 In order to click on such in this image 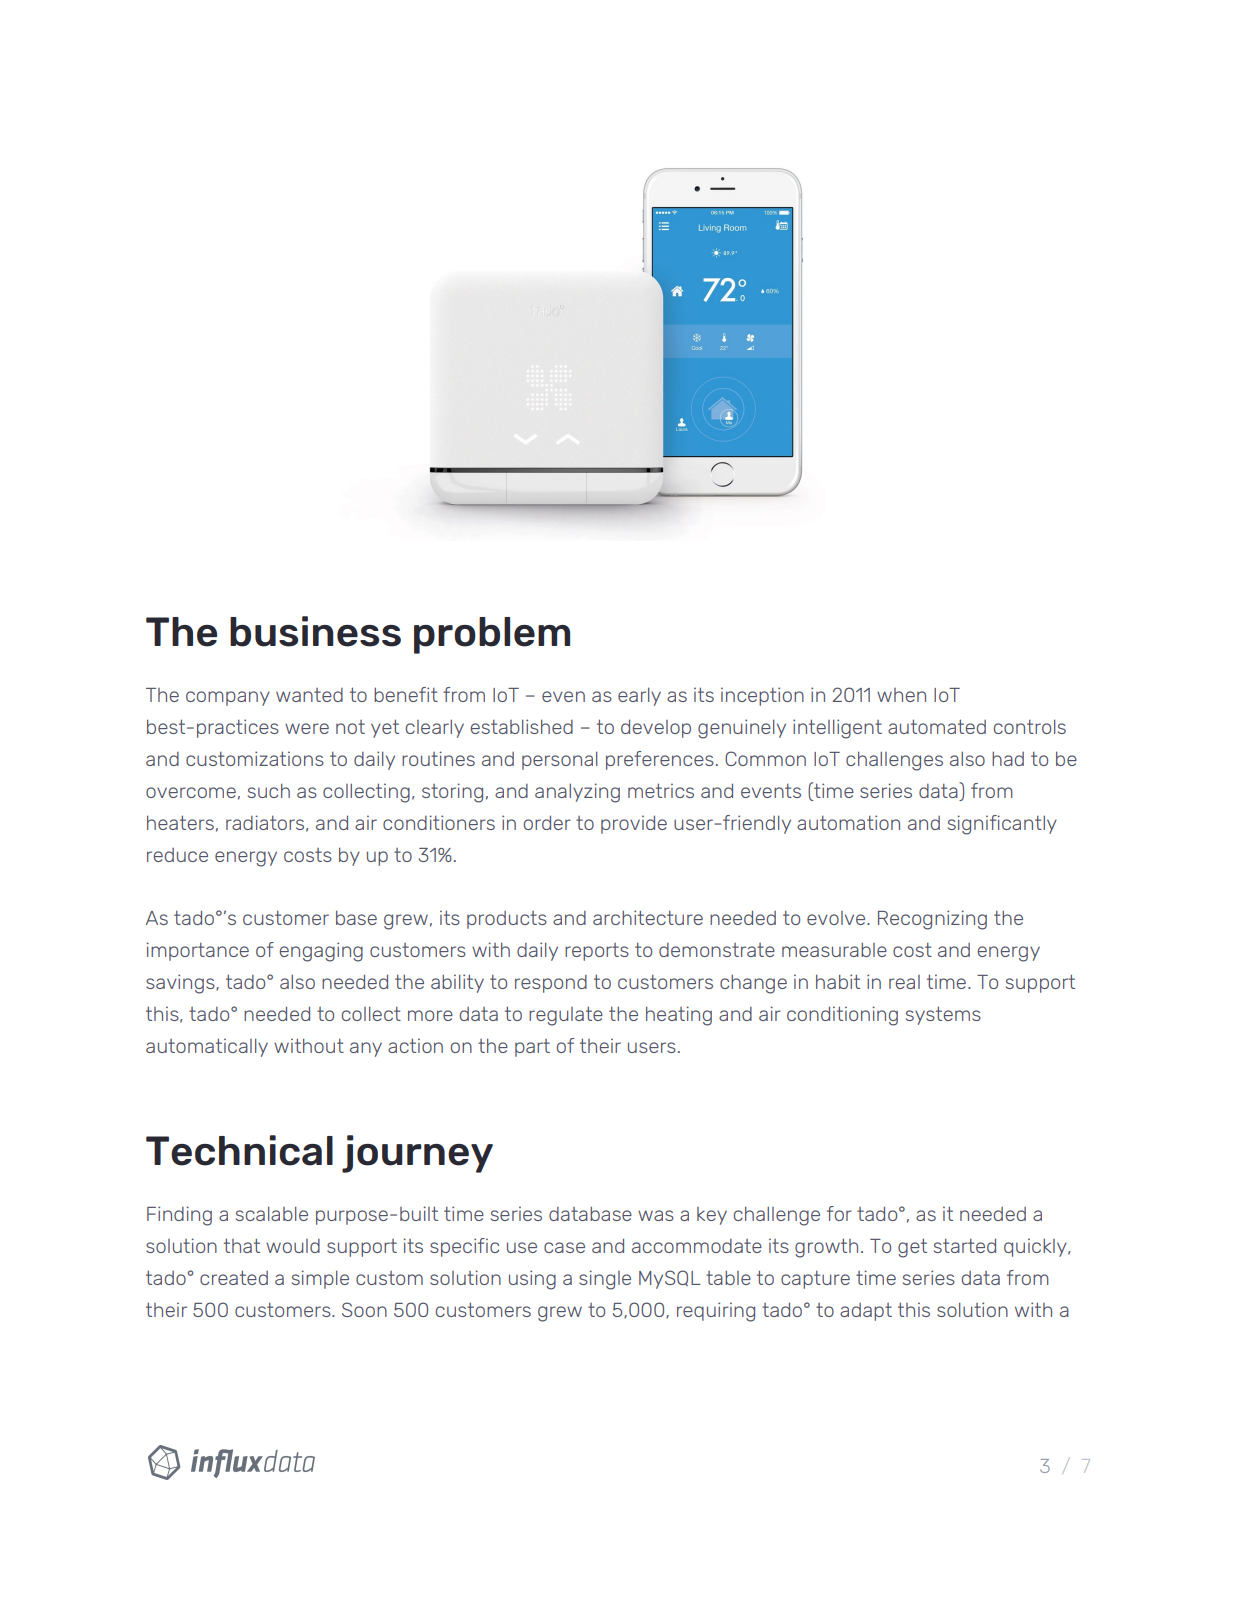, I will do `click(269, 790)`.
